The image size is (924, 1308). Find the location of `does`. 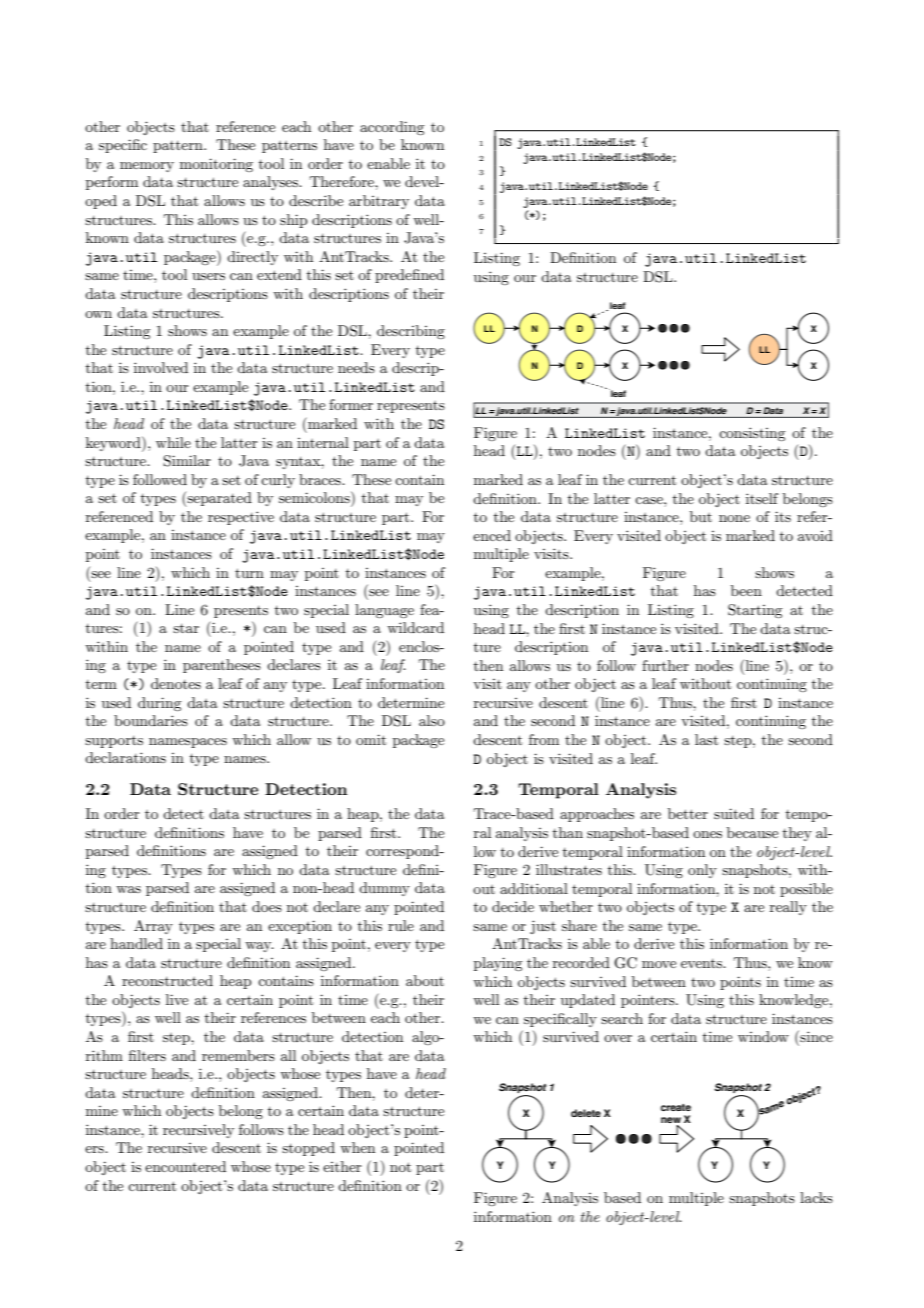

does is located at coordinates (267, 906).
